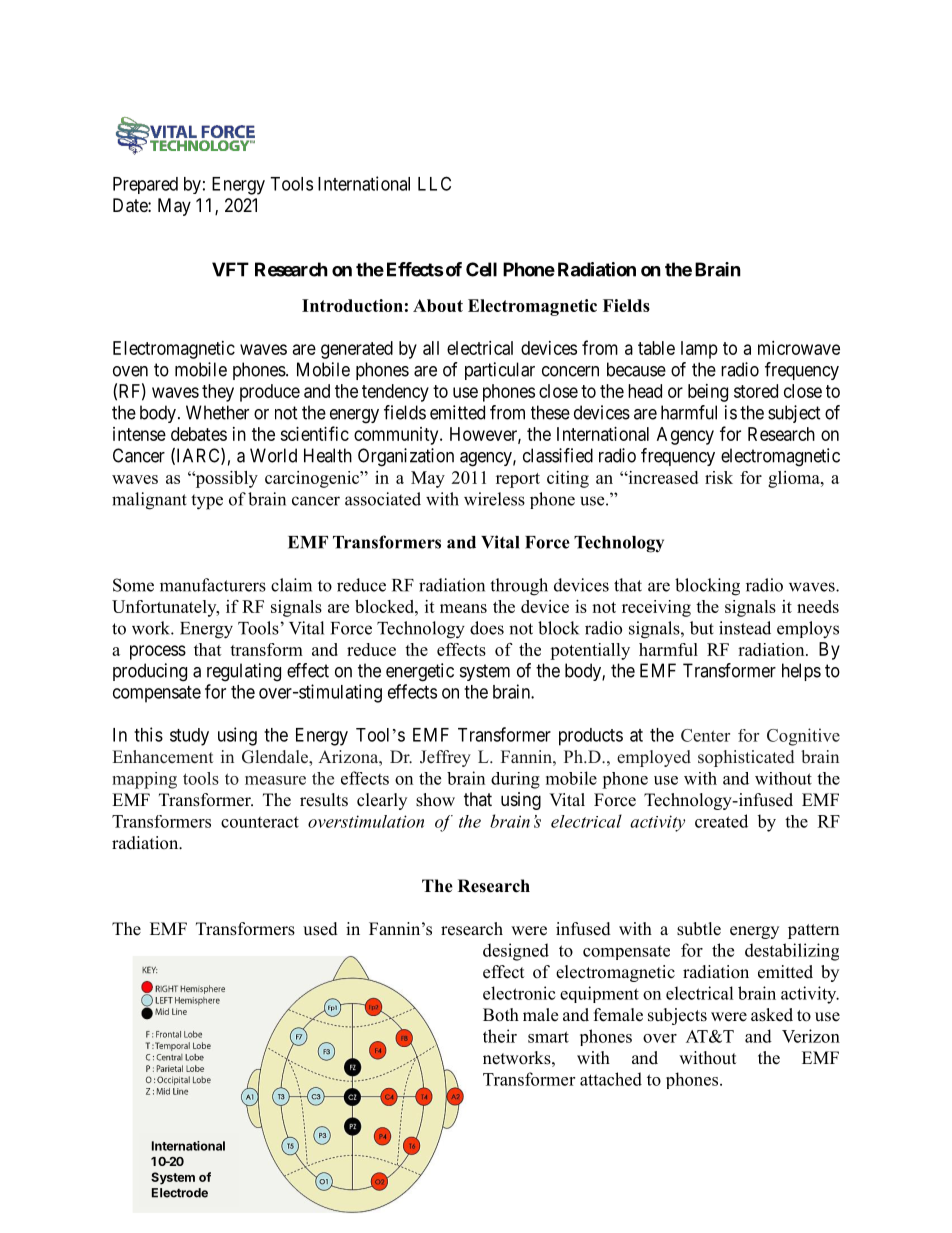 The image size is (952, 1233). I want to click on created, so click(721, 821).
